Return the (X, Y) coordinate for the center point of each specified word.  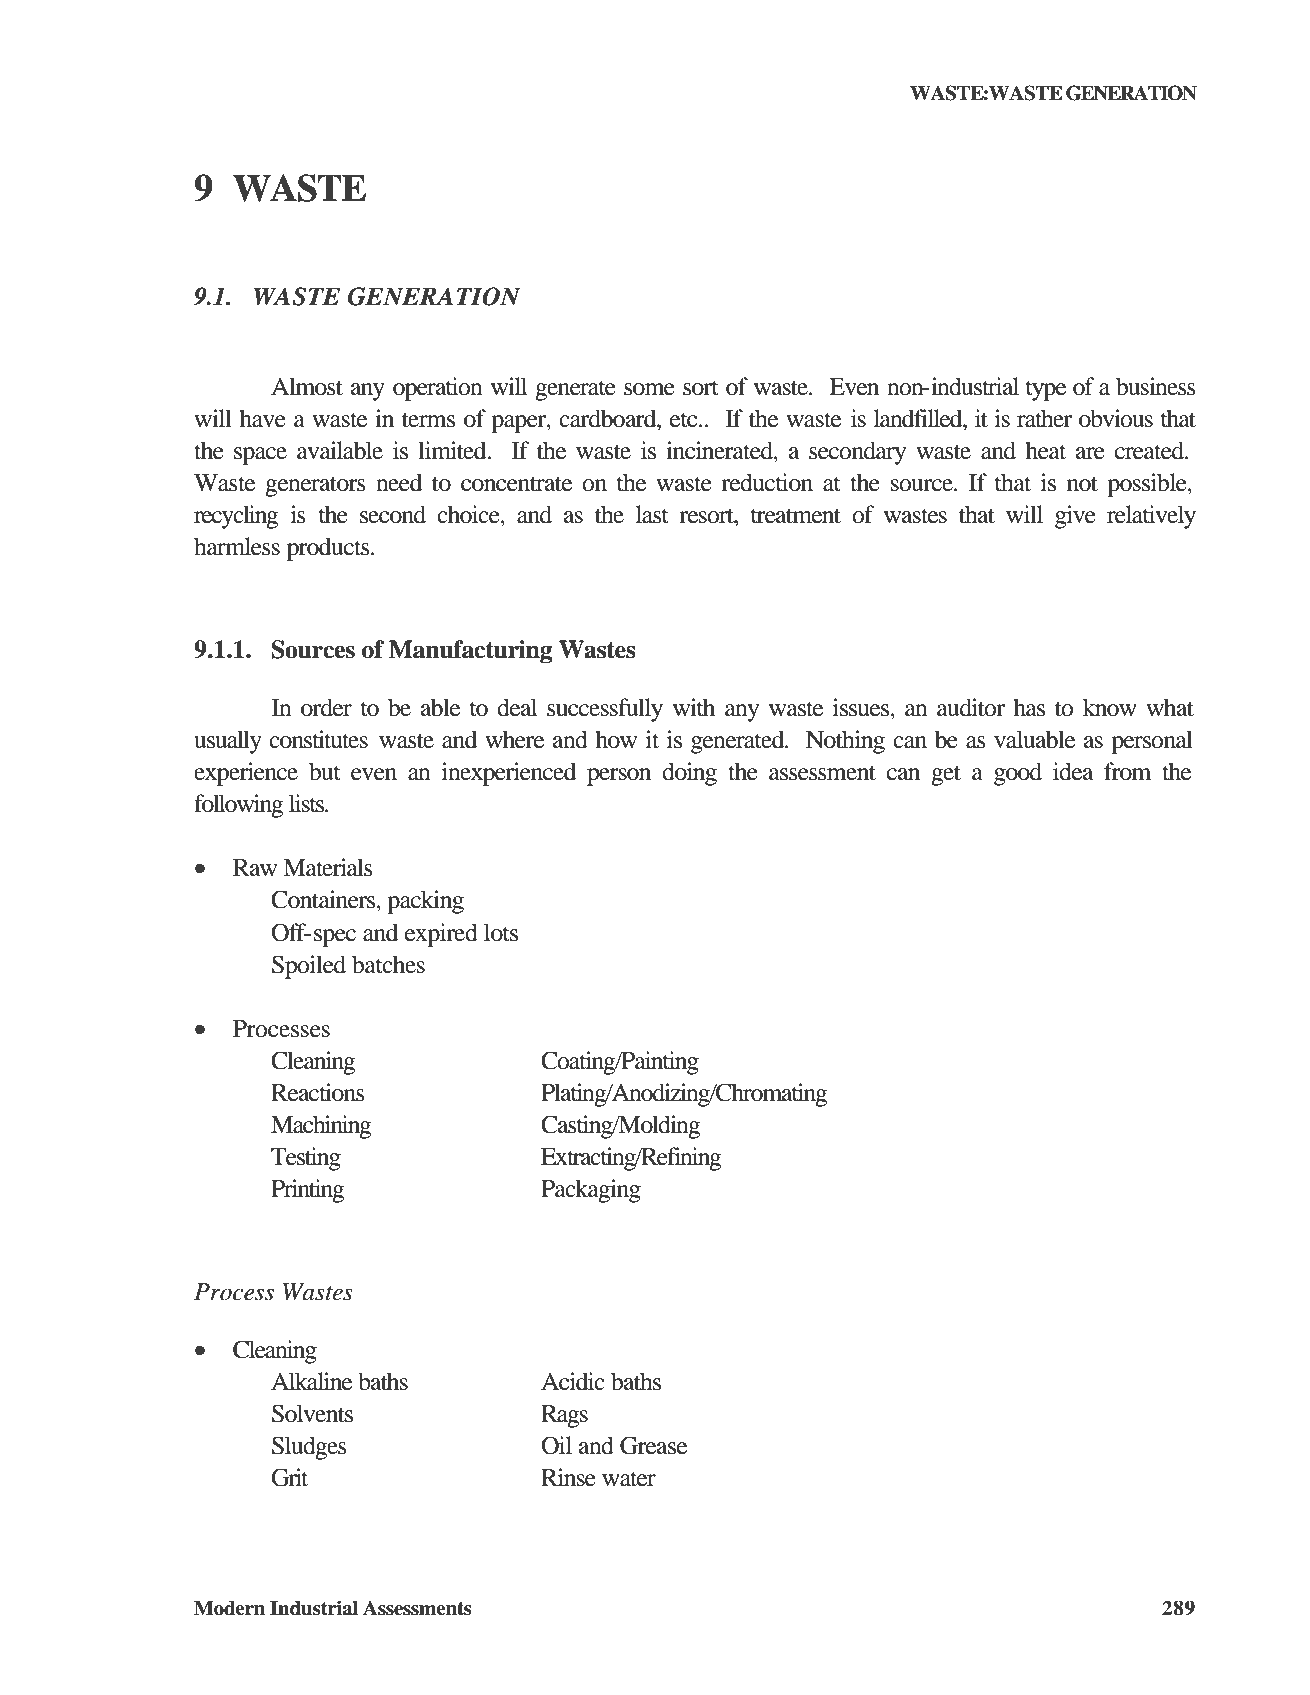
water (629, 1479)
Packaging (591, 1191)
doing (689, 774)
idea (1073, 771)
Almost (307, 386)
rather (1044, 418)
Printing (308, 1191)
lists (308, 803)
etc (685, 420)
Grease (653, 1445)
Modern (229, 1608)
